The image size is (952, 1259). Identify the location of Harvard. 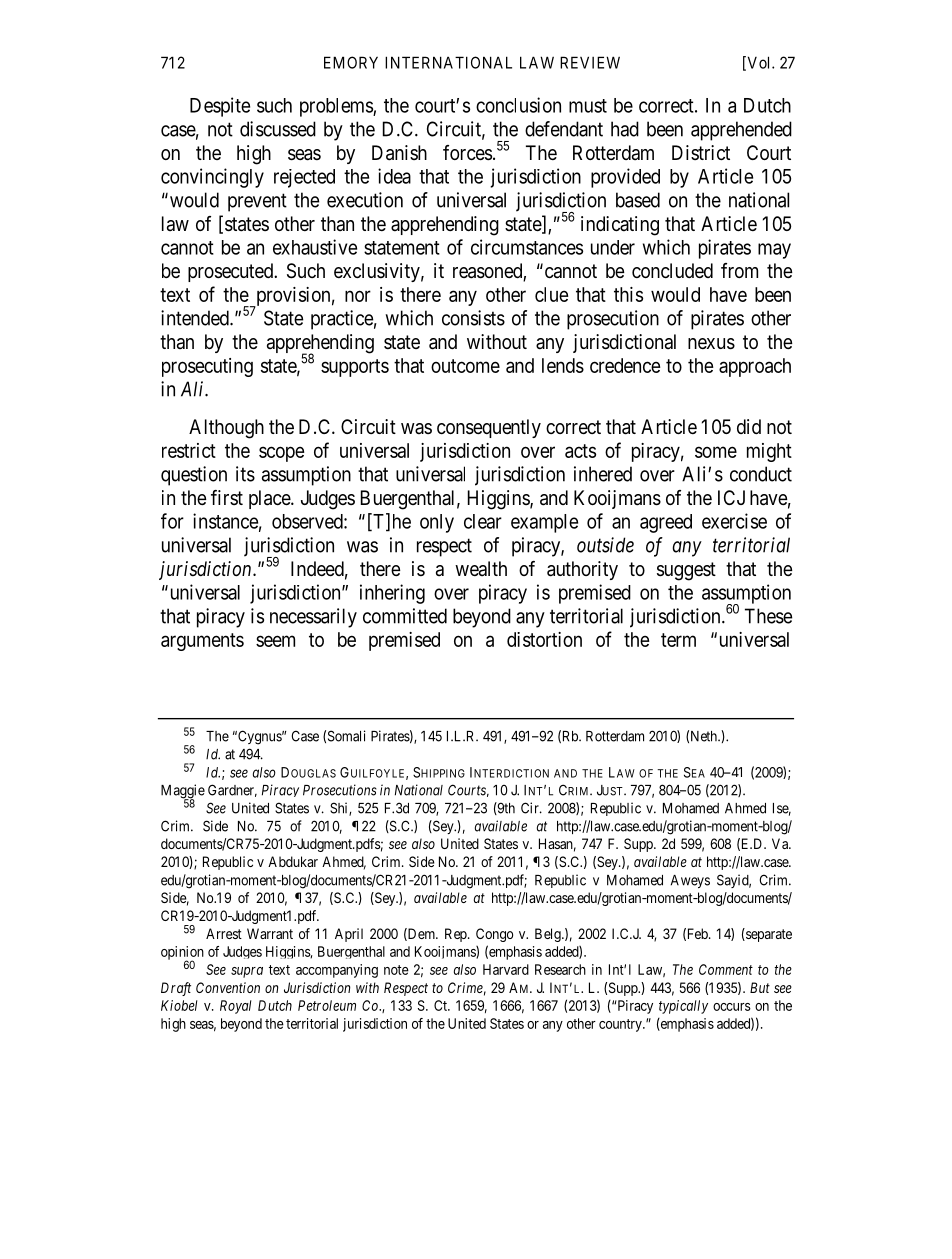
(506, 969).
